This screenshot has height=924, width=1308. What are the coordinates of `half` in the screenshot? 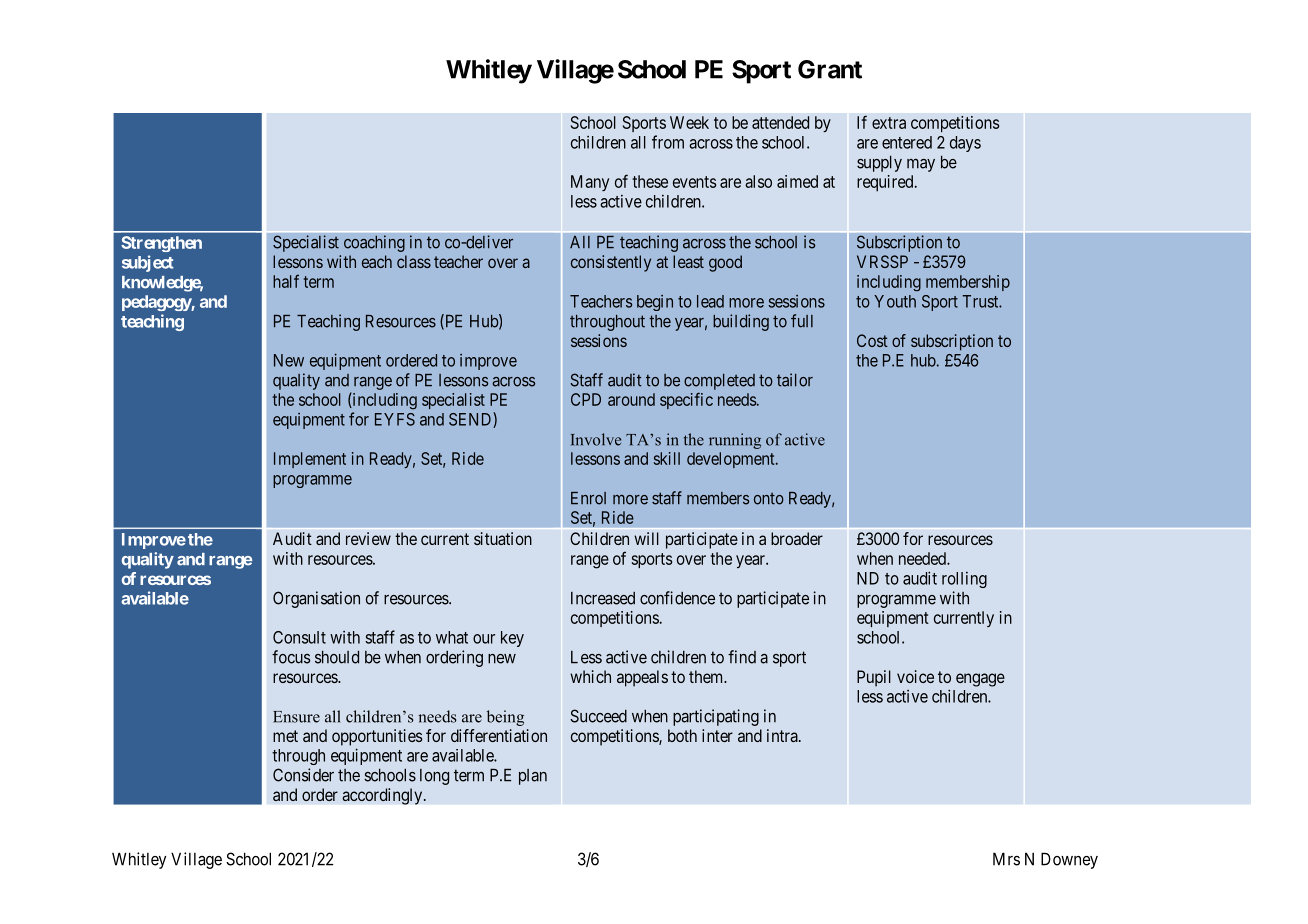 It's located at (286, 281).
